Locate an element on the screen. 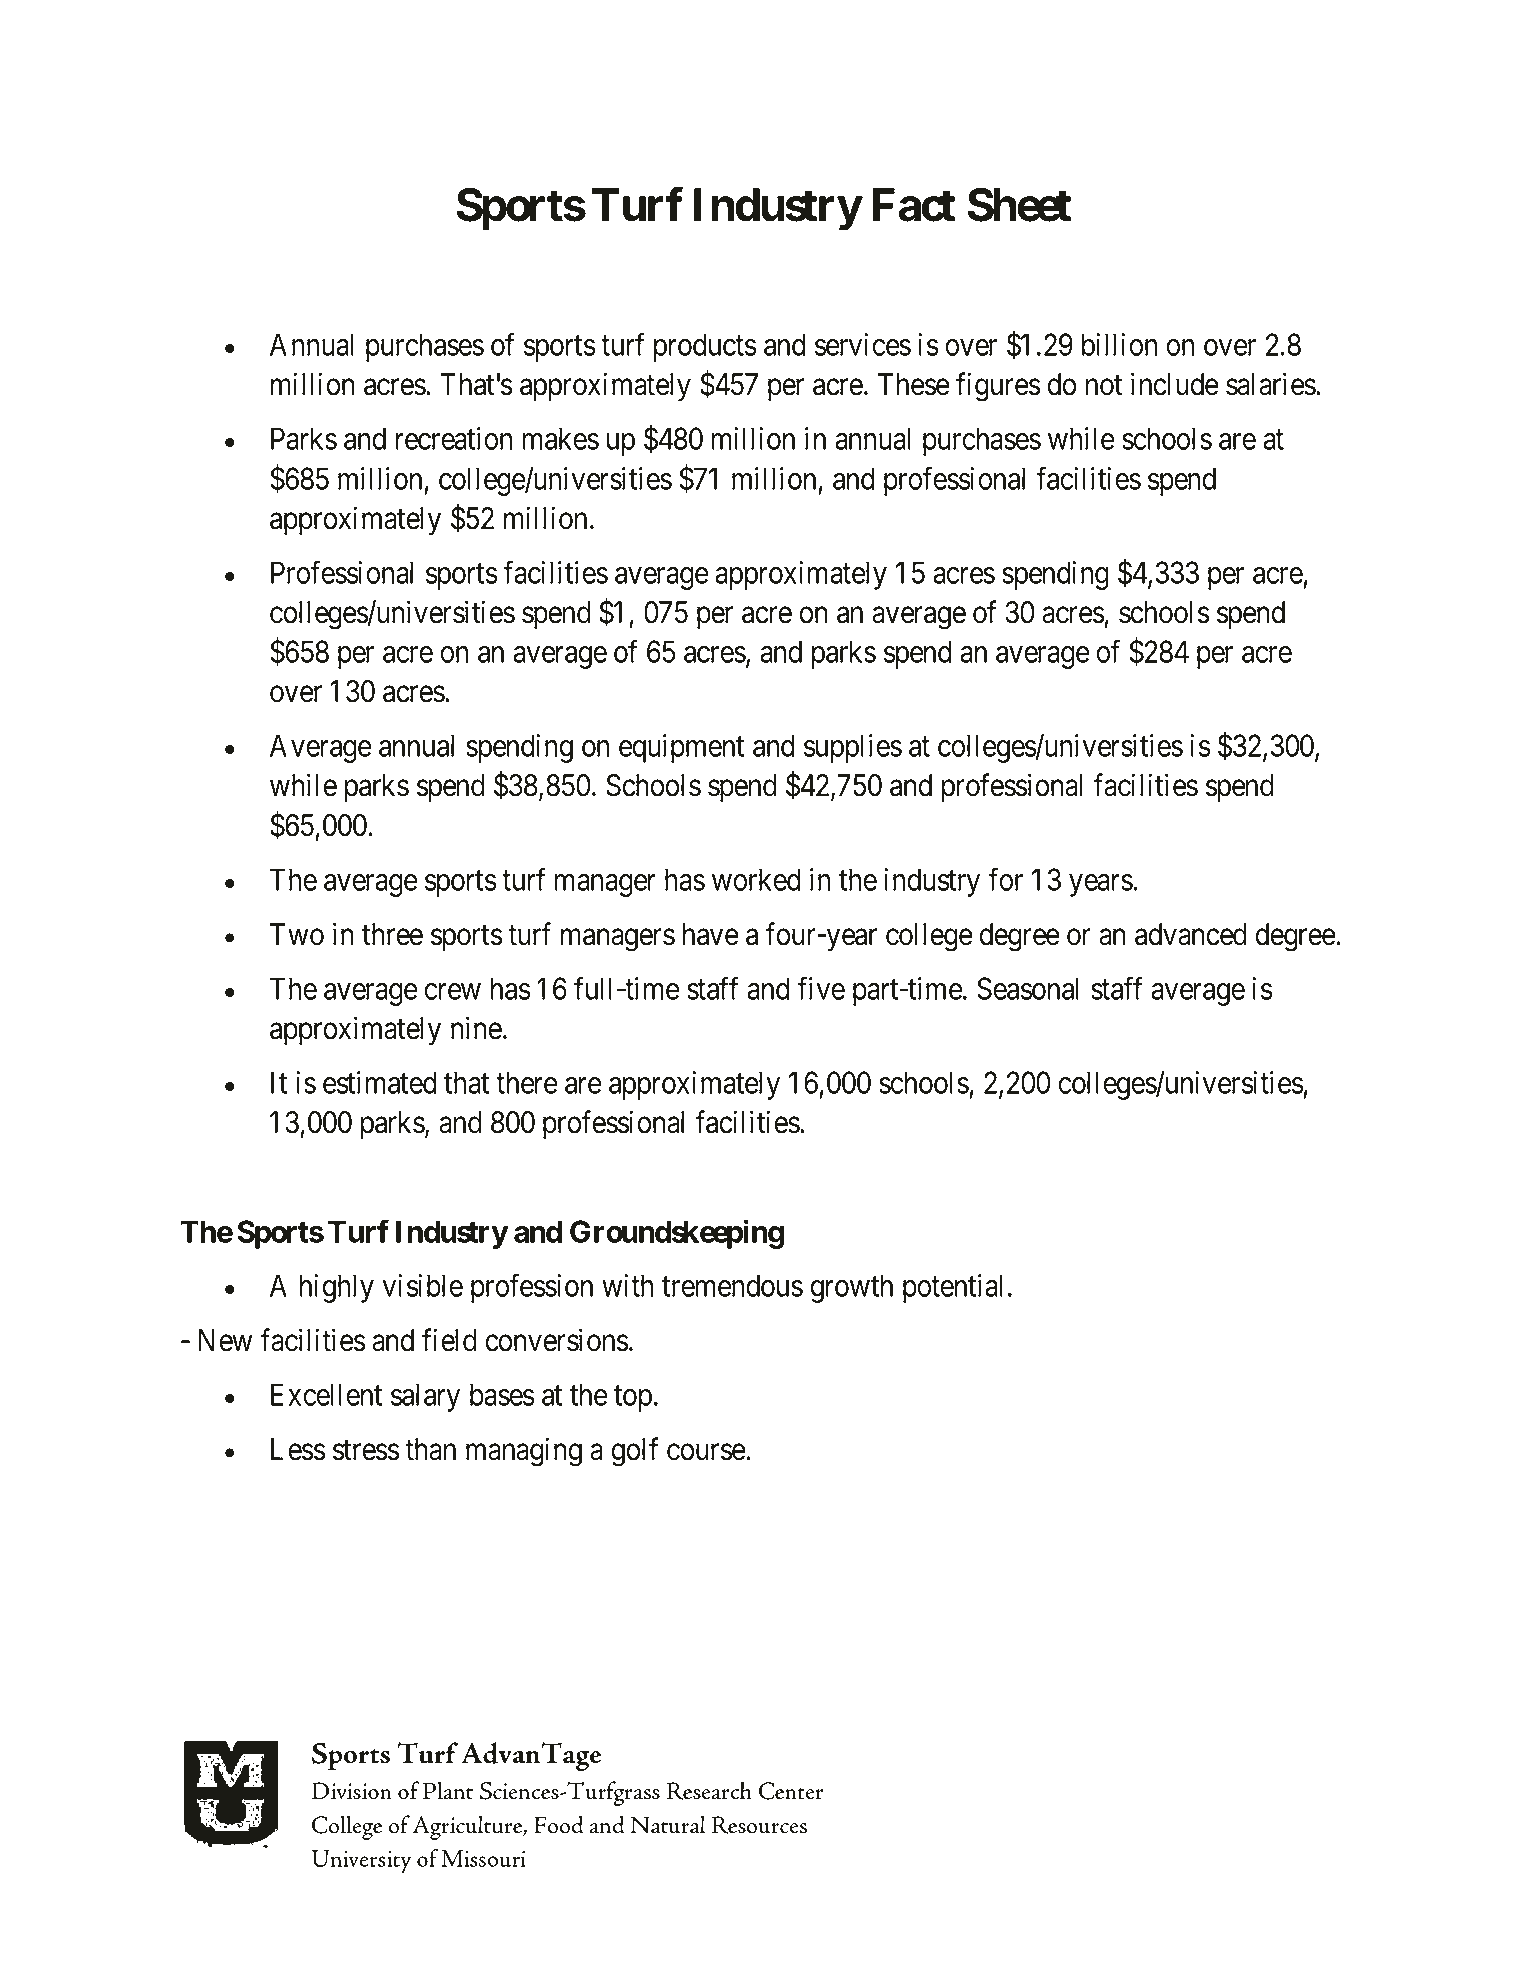 The height and width of the screenshot is (1975, 1526). Research is located at coordinates (709, 1790).
